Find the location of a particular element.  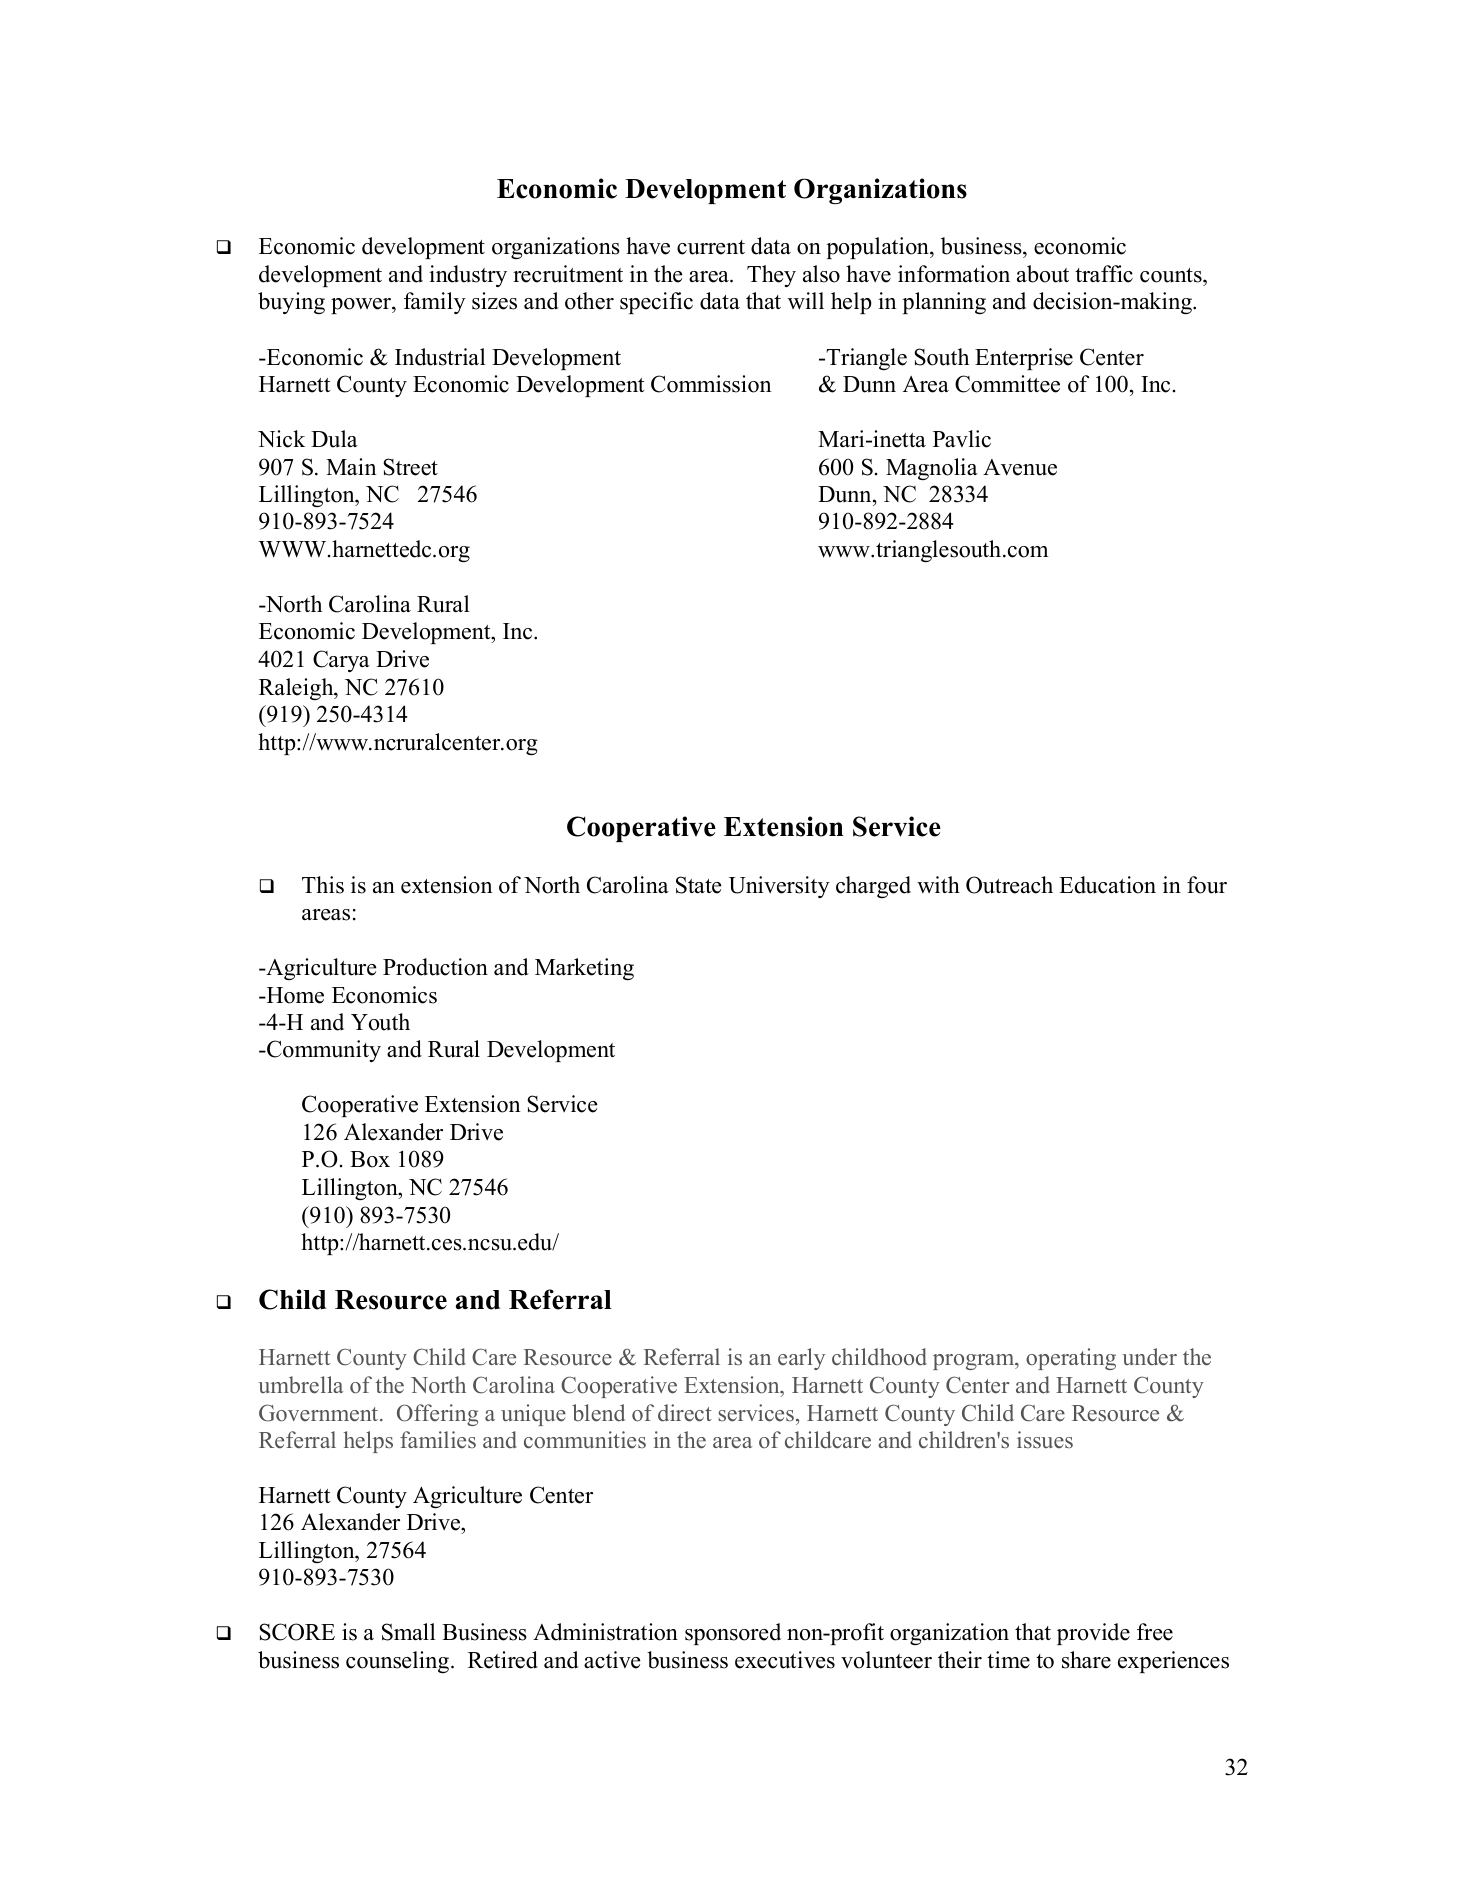

provide is located at coordinates (1093, 1634).
